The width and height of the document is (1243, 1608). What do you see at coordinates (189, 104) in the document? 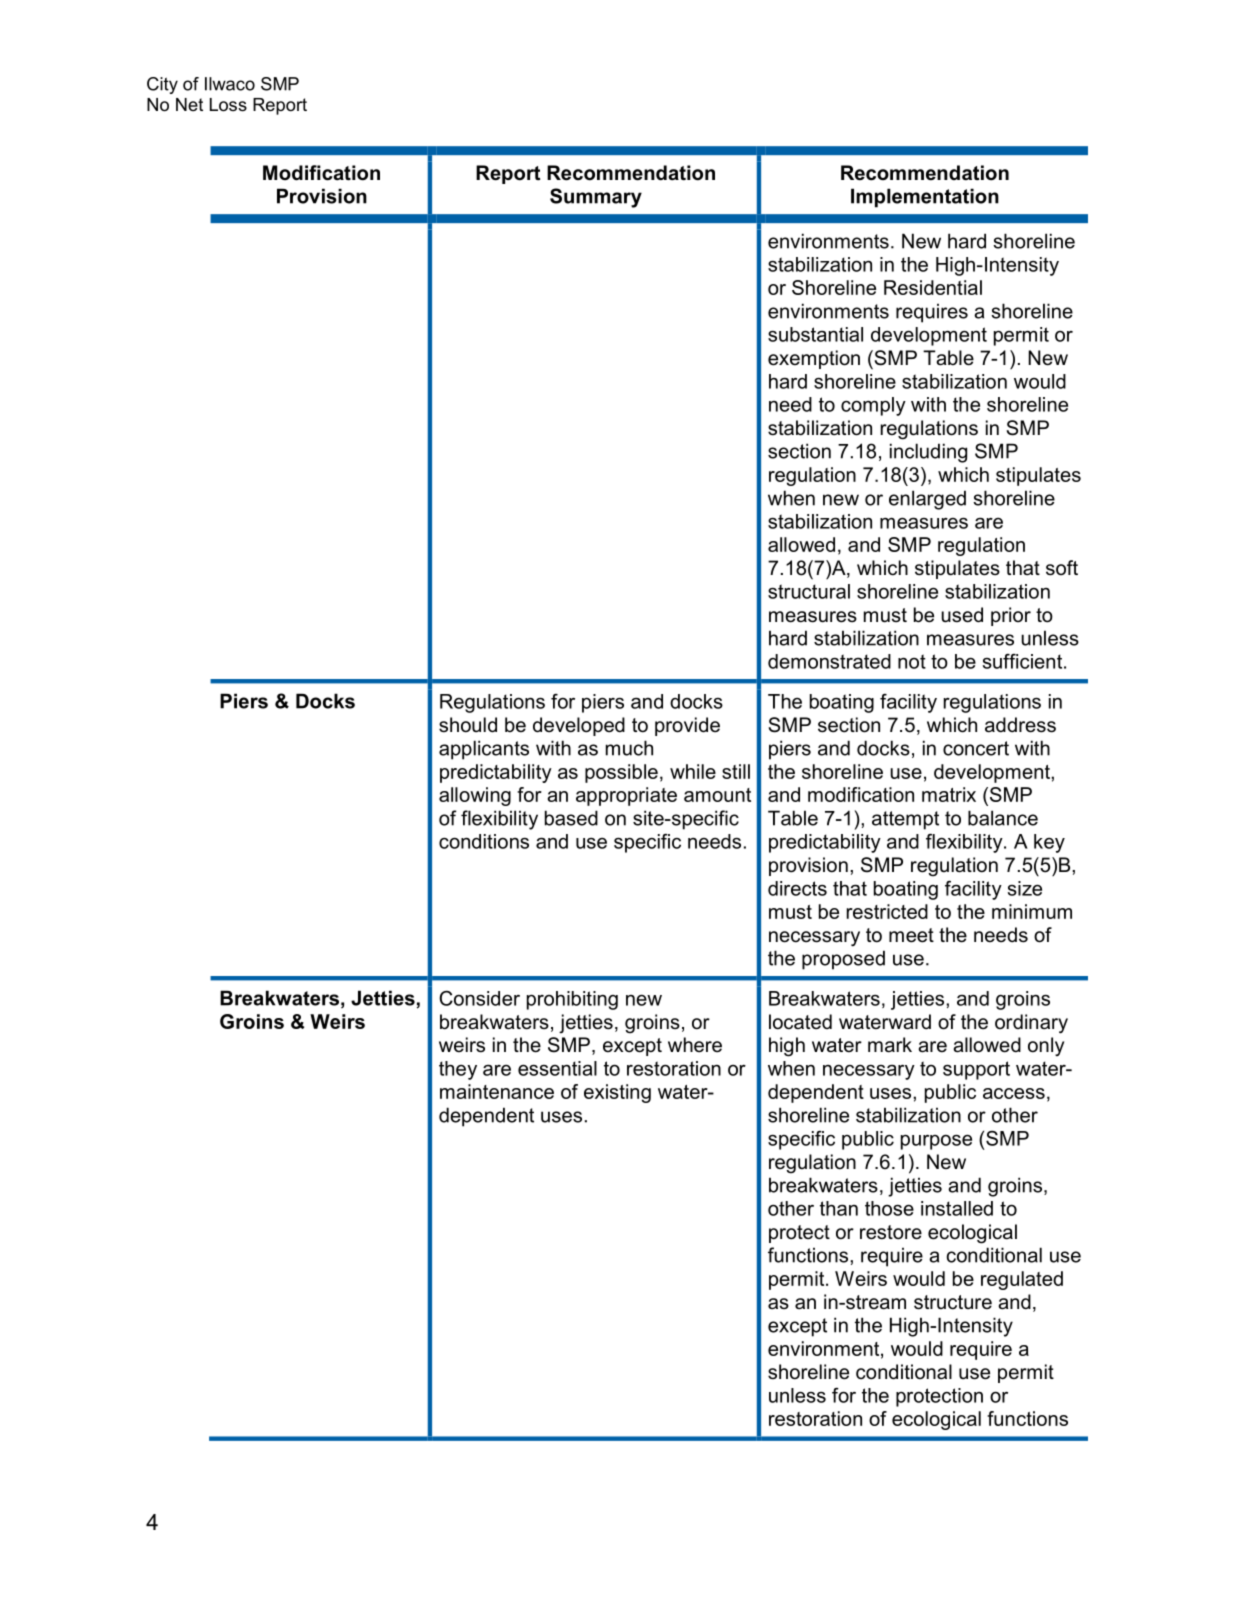
I see `Net` at bounding box center [189, 104].
